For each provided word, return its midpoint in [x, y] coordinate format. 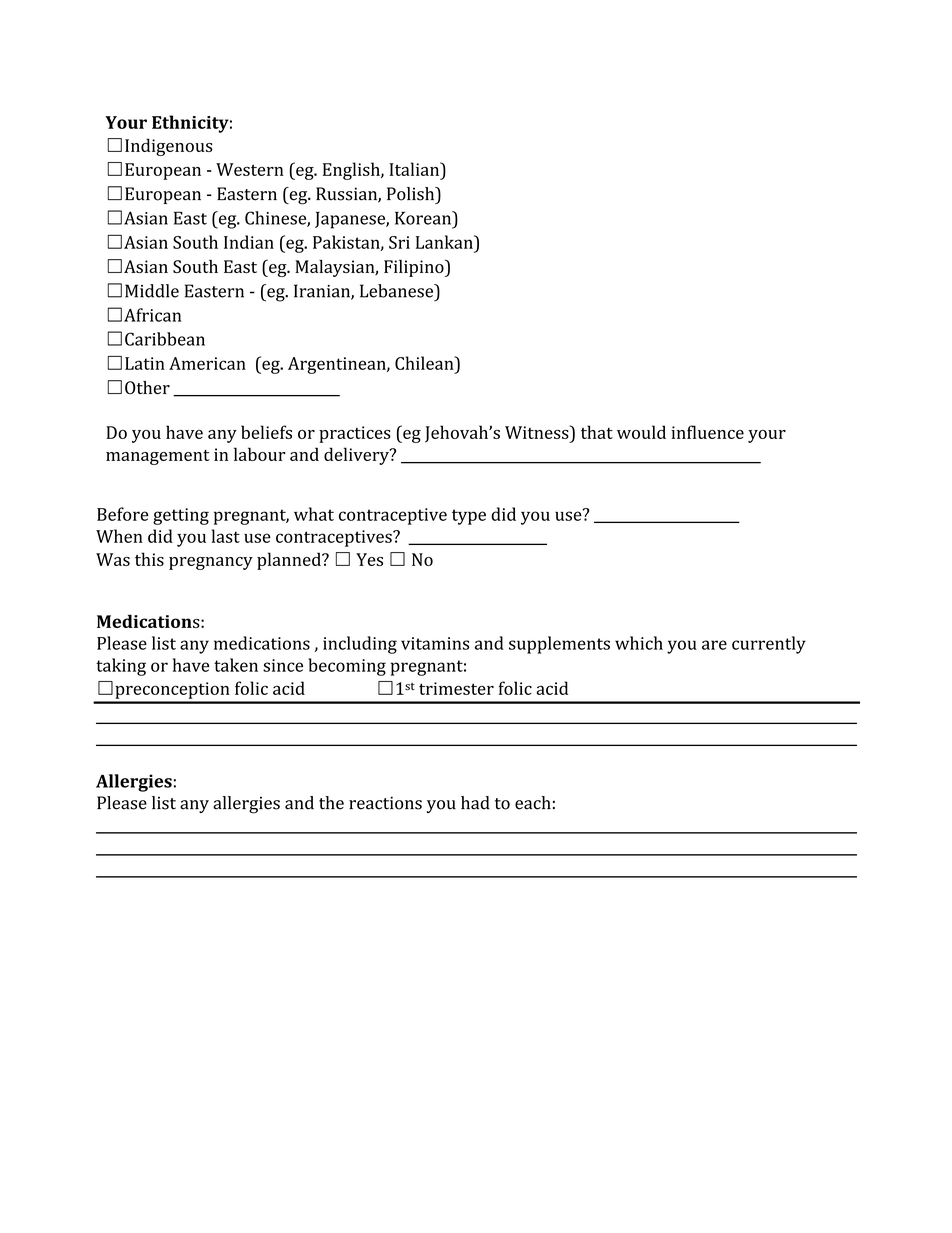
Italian [415, 169]
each [533, 803]
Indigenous [169, 147]
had [475, 803]
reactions [385, 803]
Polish [412, 194]
